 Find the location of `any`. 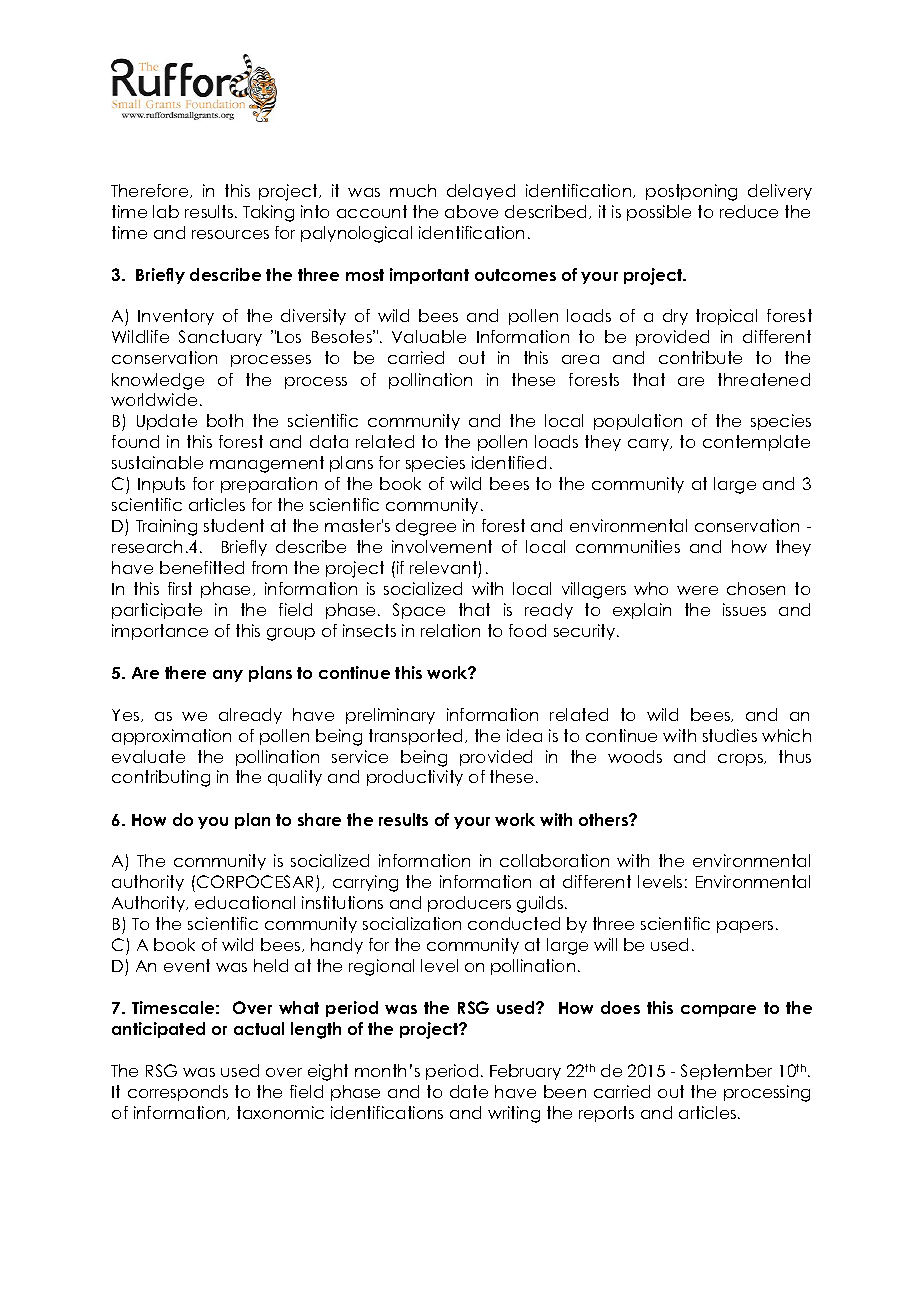

any is located at coordinates (228, 676).
